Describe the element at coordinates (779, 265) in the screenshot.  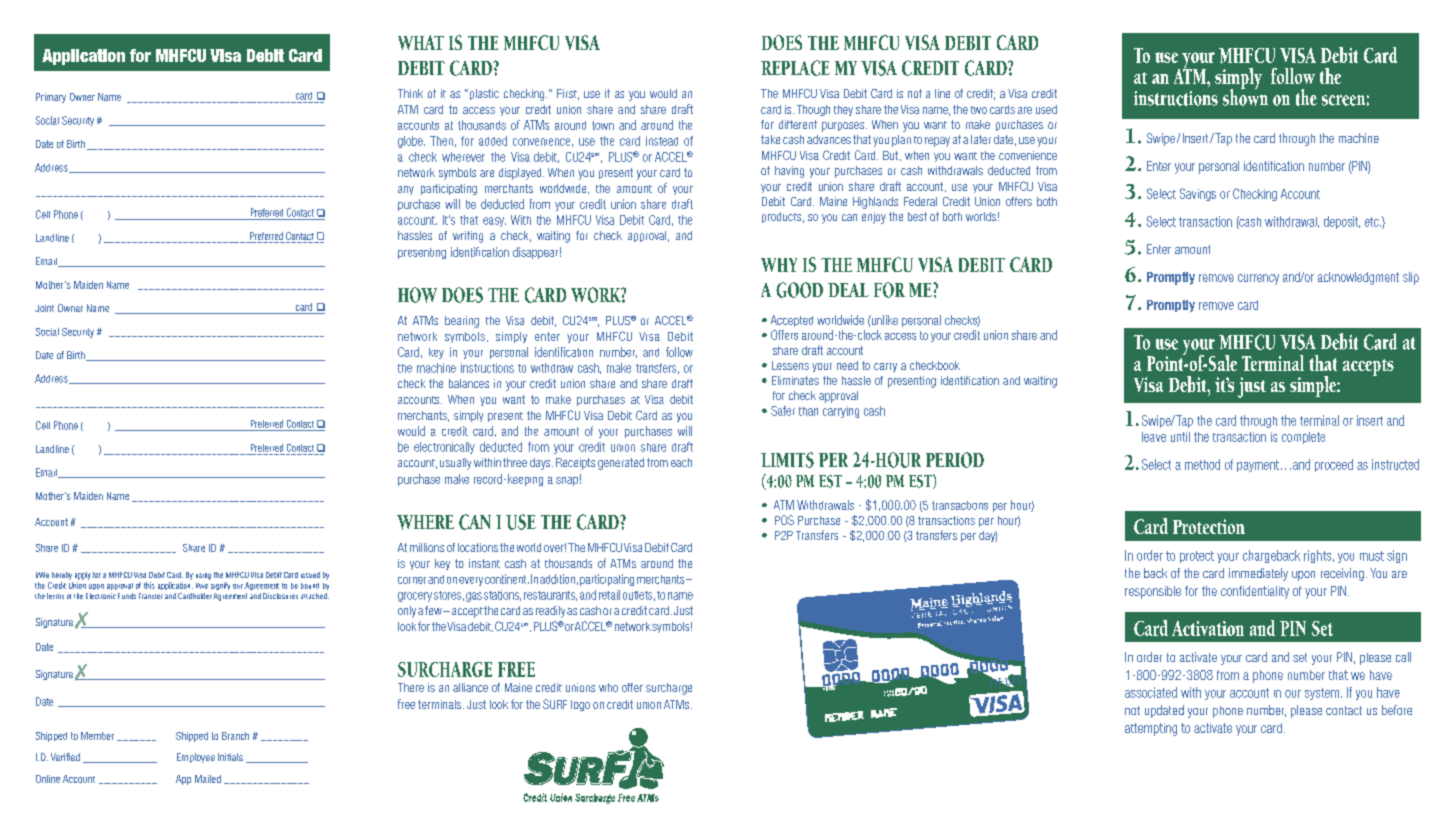
I see `WHY` at that location.
